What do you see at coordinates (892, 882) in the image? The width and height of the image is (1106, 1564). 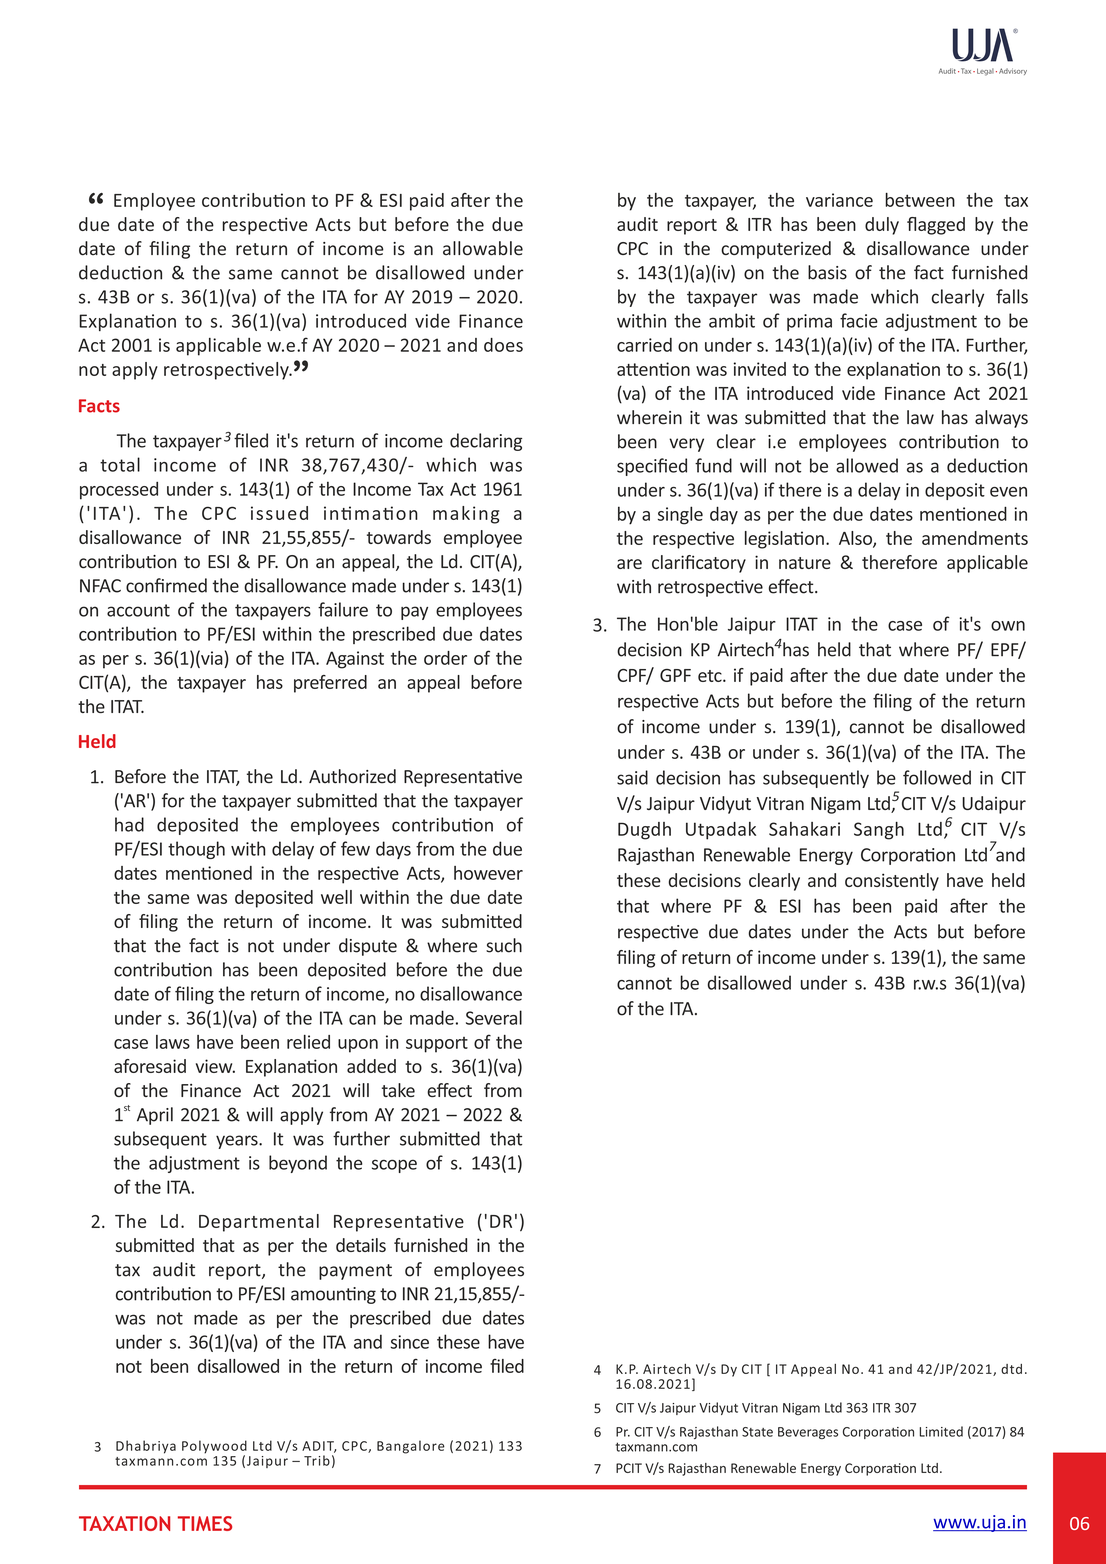 I see `consistently` at bounding box center [892, 882].
